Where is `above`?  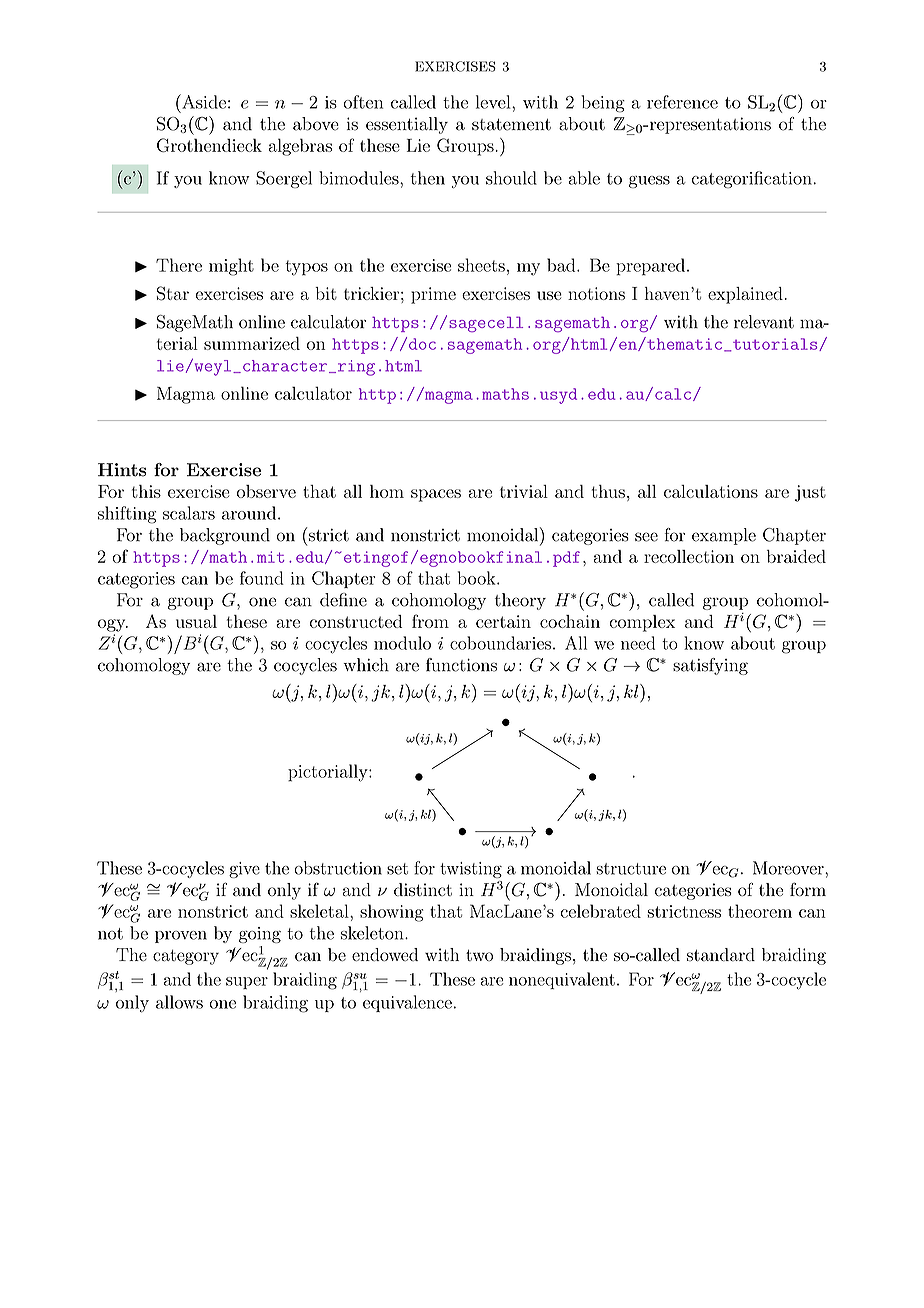
above is located at coordinates (316, 124).
